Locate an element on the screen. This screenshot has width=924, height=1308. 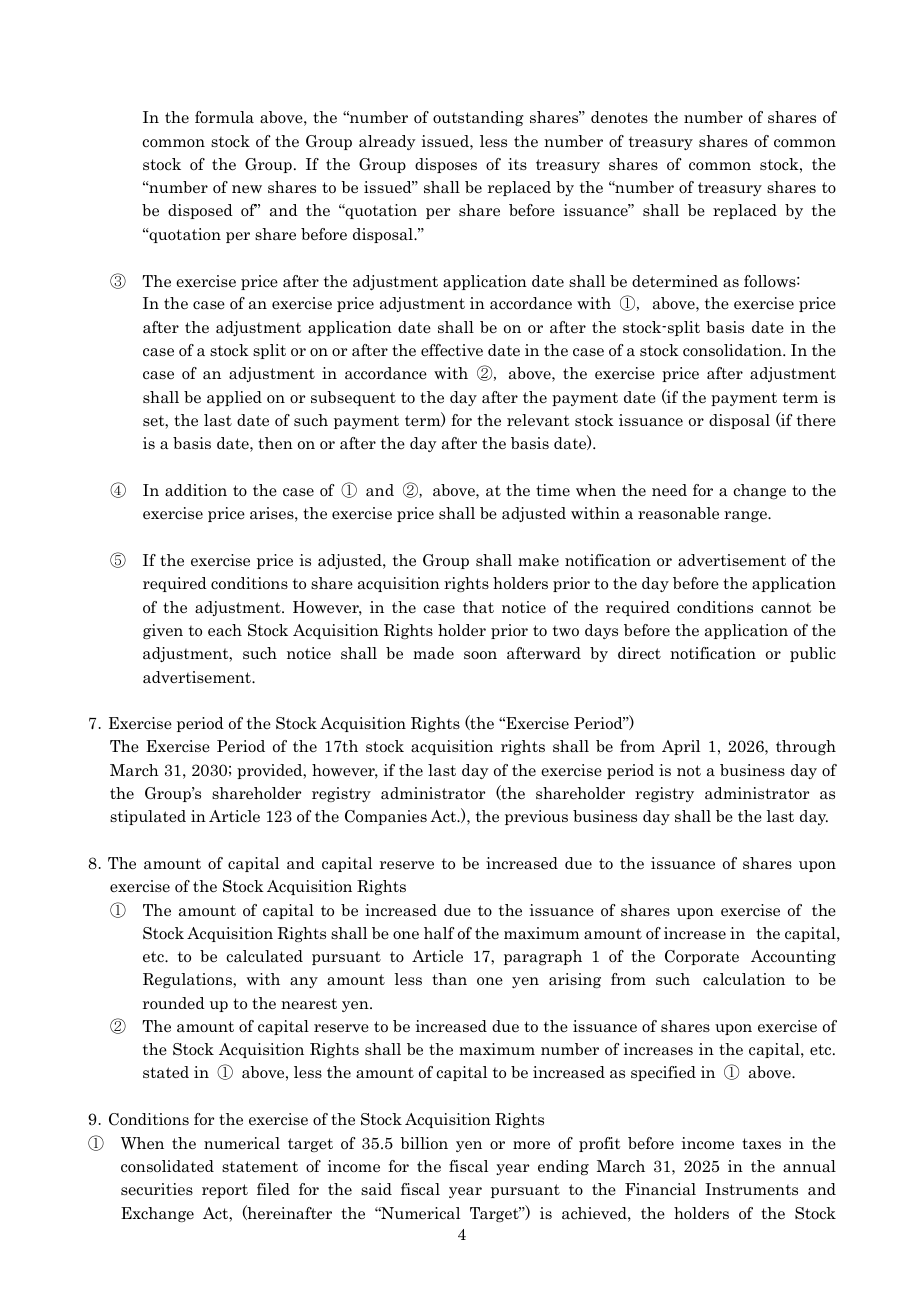
cannot is located at coordinates (786, 608).
